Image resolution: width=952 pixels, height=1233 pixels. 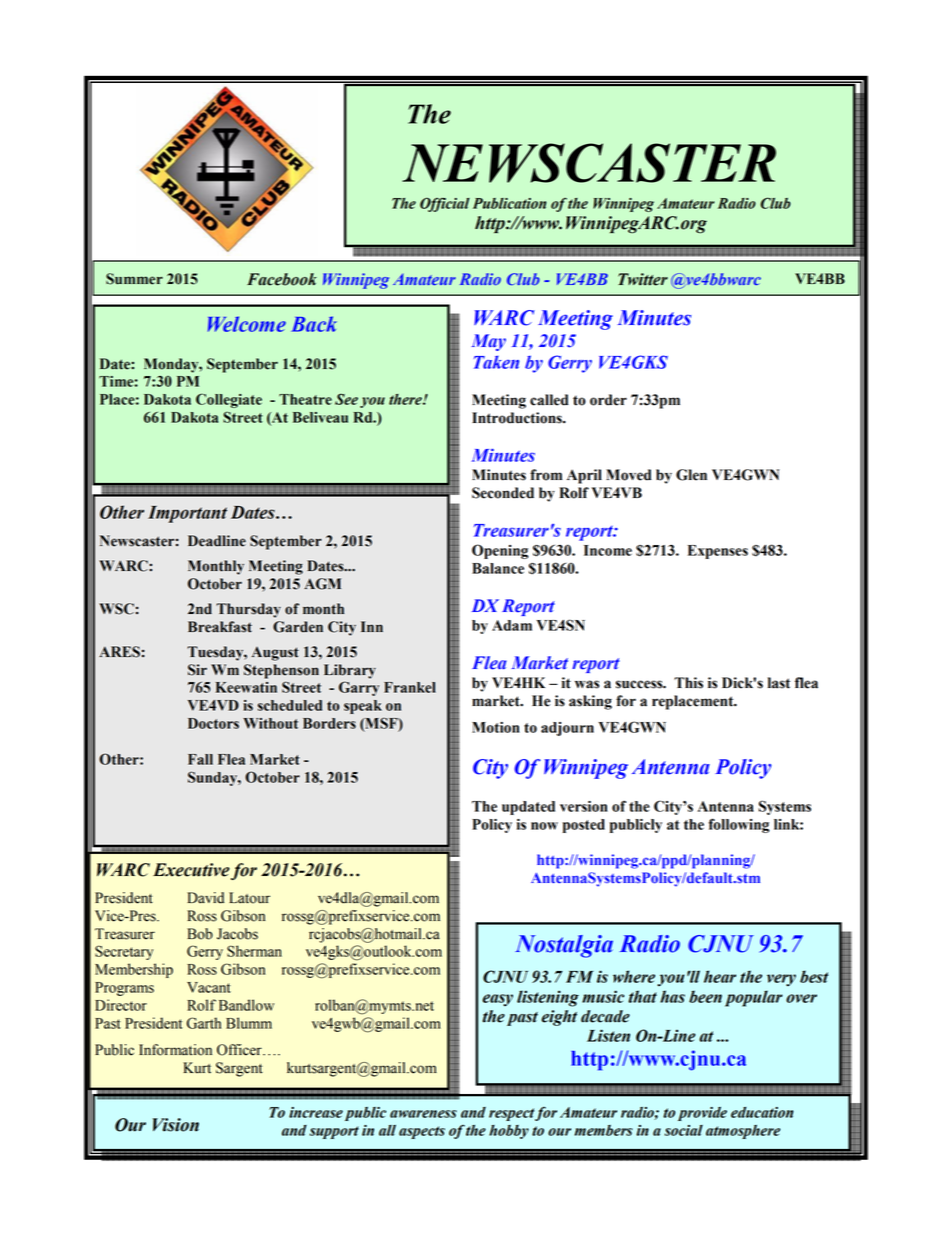 I want to click on Vision, so click(x=176, y=1125).
